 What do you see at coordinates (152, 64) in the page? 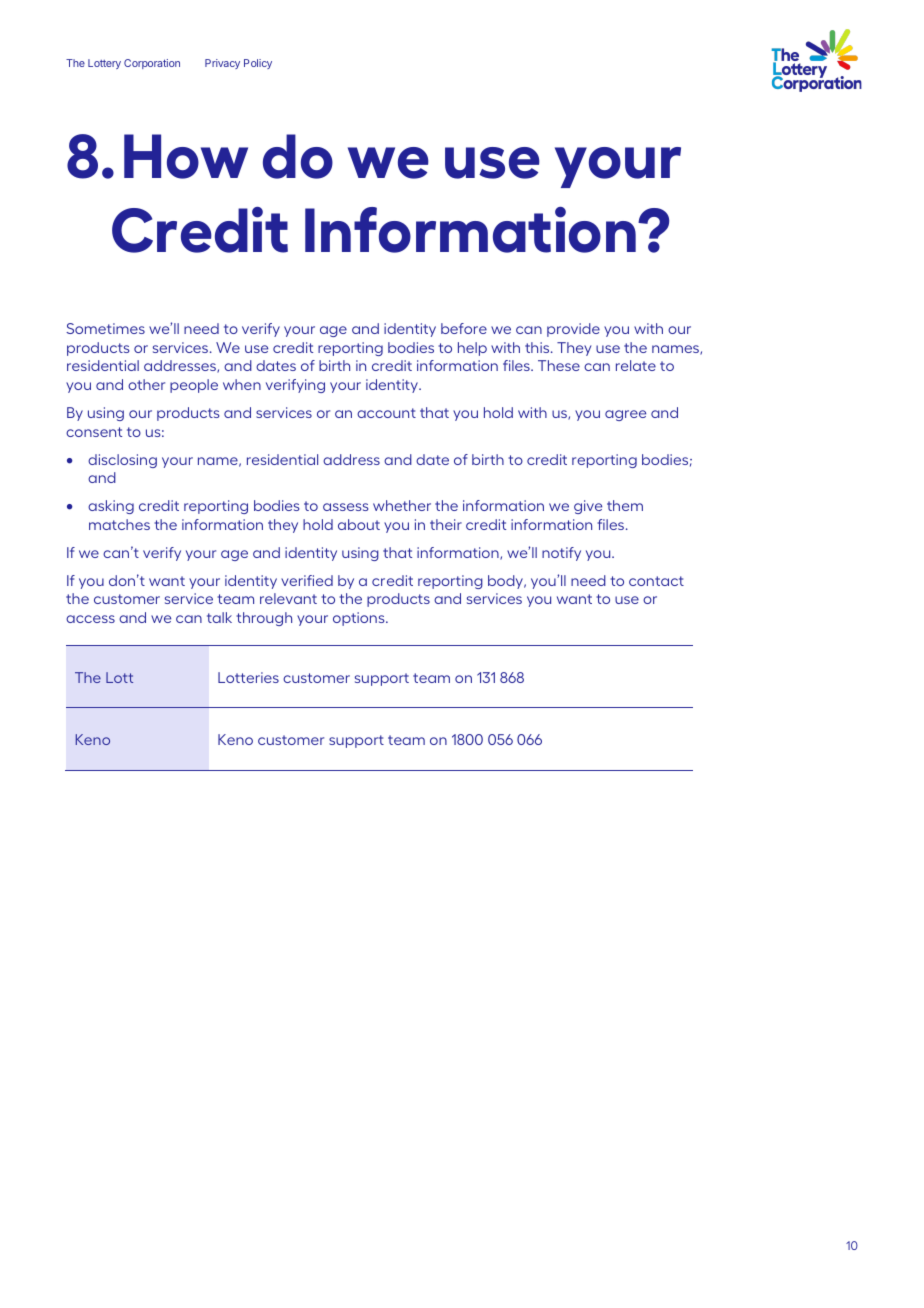
I see `Corporation` at bounding box center [152, 64].
